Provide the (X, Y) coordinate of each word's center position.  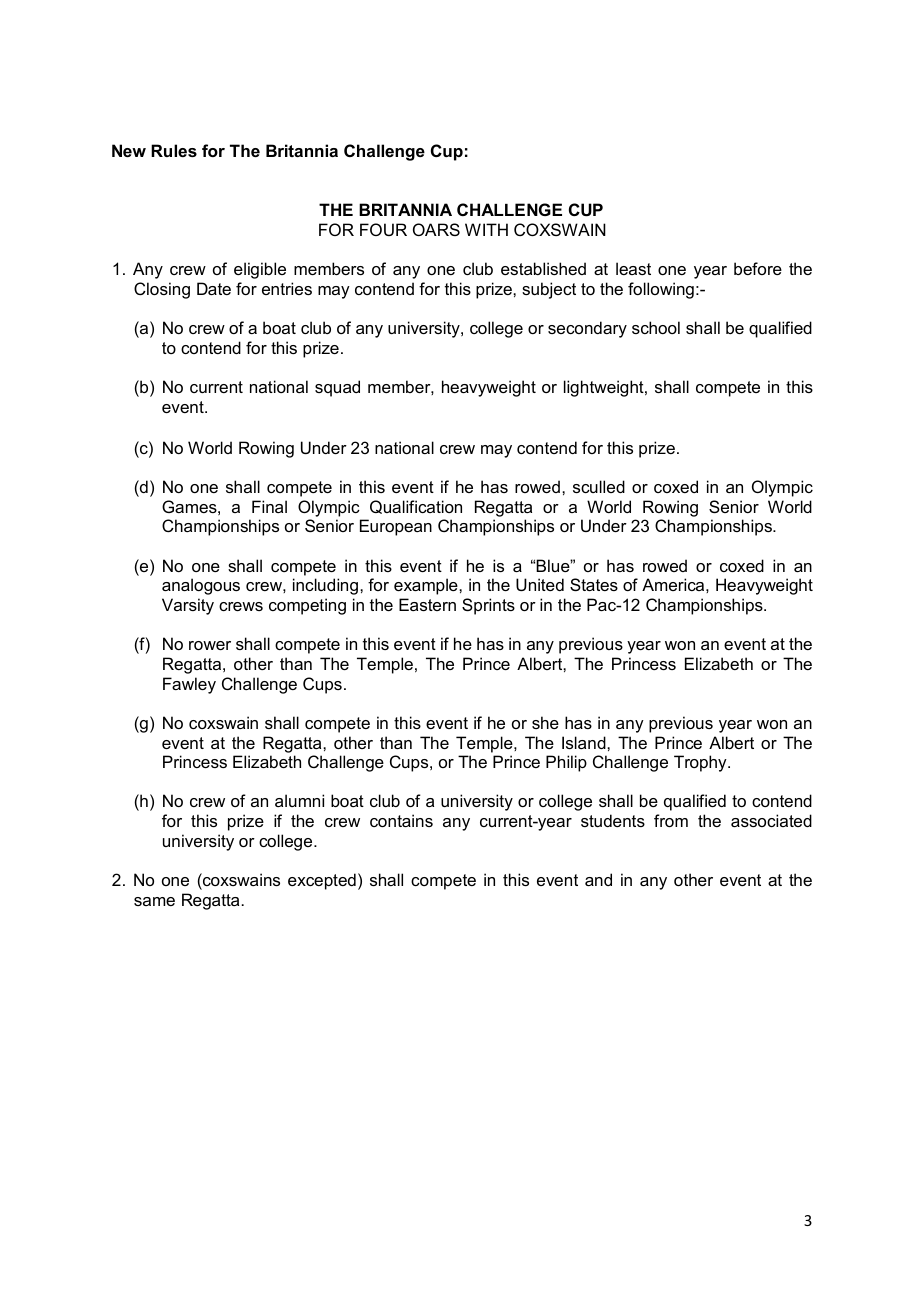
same (154, 901)
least (633, 268)
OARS (436, 229)
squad (337, 388)
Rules (174, 150)
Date (214, 288)
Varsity (188, 606)
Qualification (416, 507)
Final (269, 506)
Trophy (701, 763)
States (594, 584)
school (656, 327)
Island (585, 742)
